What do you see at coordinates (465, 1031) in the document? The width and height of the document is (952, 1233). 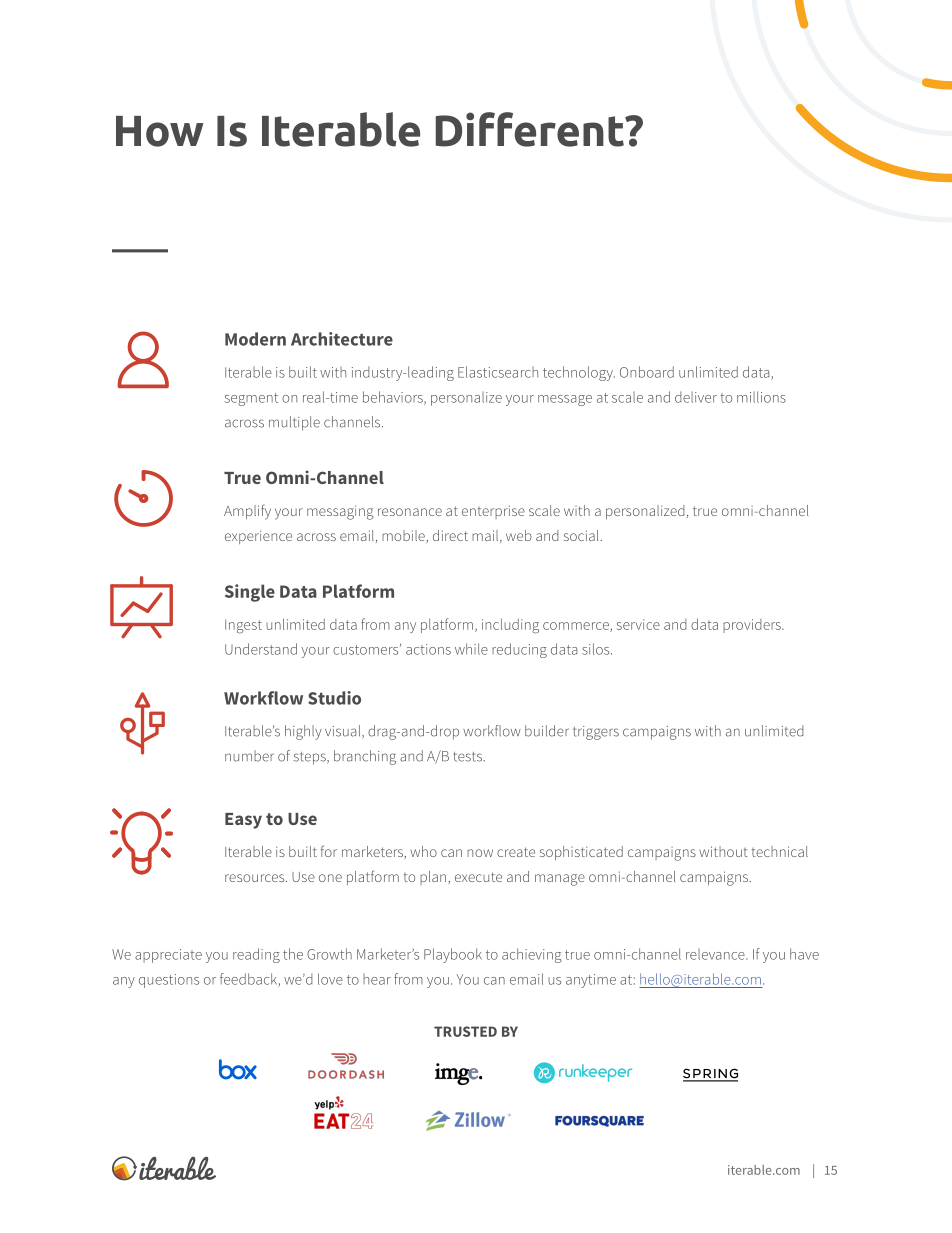 I see `TRUSTED` at bounding box center [465, 1031].
